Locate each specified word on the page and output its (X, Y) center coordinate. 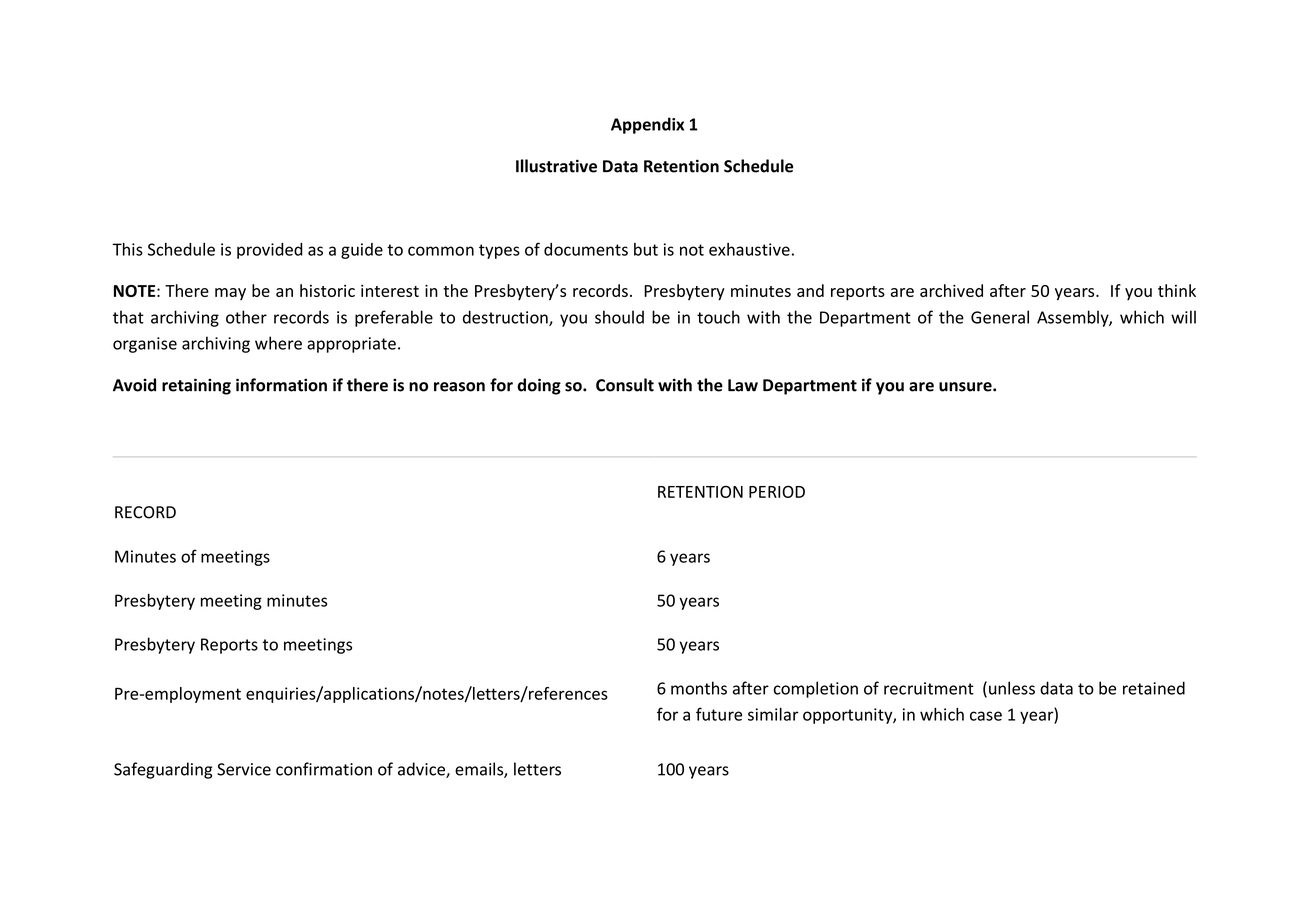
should (619, 317)
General (1000, 317)
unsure (966, 387)
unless (1012, 688)
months (699, 688)
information (281, 385)
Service (244, 769)
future (719, 714)
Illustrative (556, 166)
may (230, 294)
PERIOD (777, 491)
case (986, 716)
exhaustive (749, 249)
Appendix (647, 125)
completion (816, 689)
